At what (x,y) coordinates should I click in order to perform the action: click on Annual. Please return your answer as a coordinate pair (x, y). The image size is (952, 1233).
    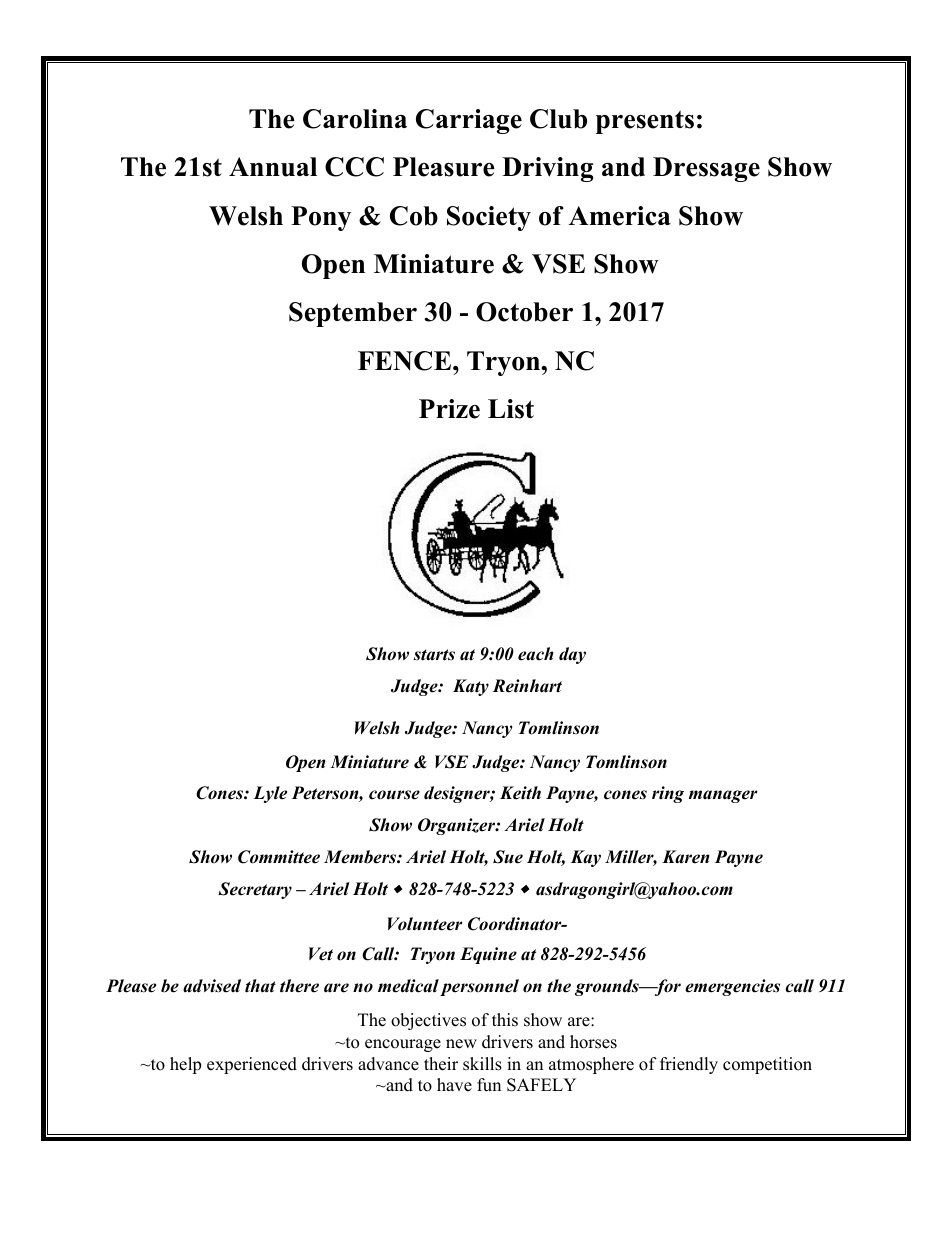
    Looking at the image, I should click on (273, 167).
